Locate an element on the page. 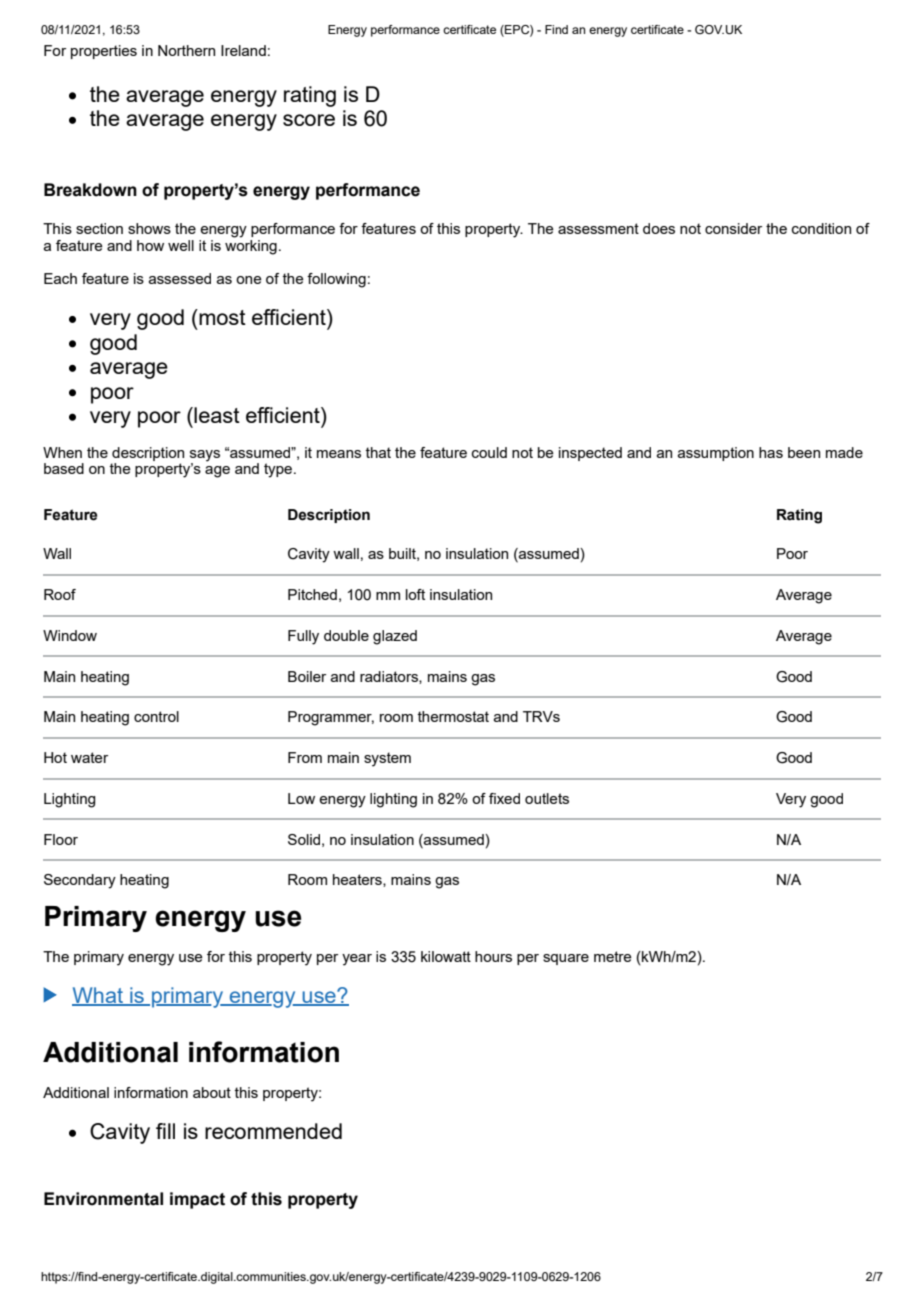  has is located at coordinates (771, 452).
